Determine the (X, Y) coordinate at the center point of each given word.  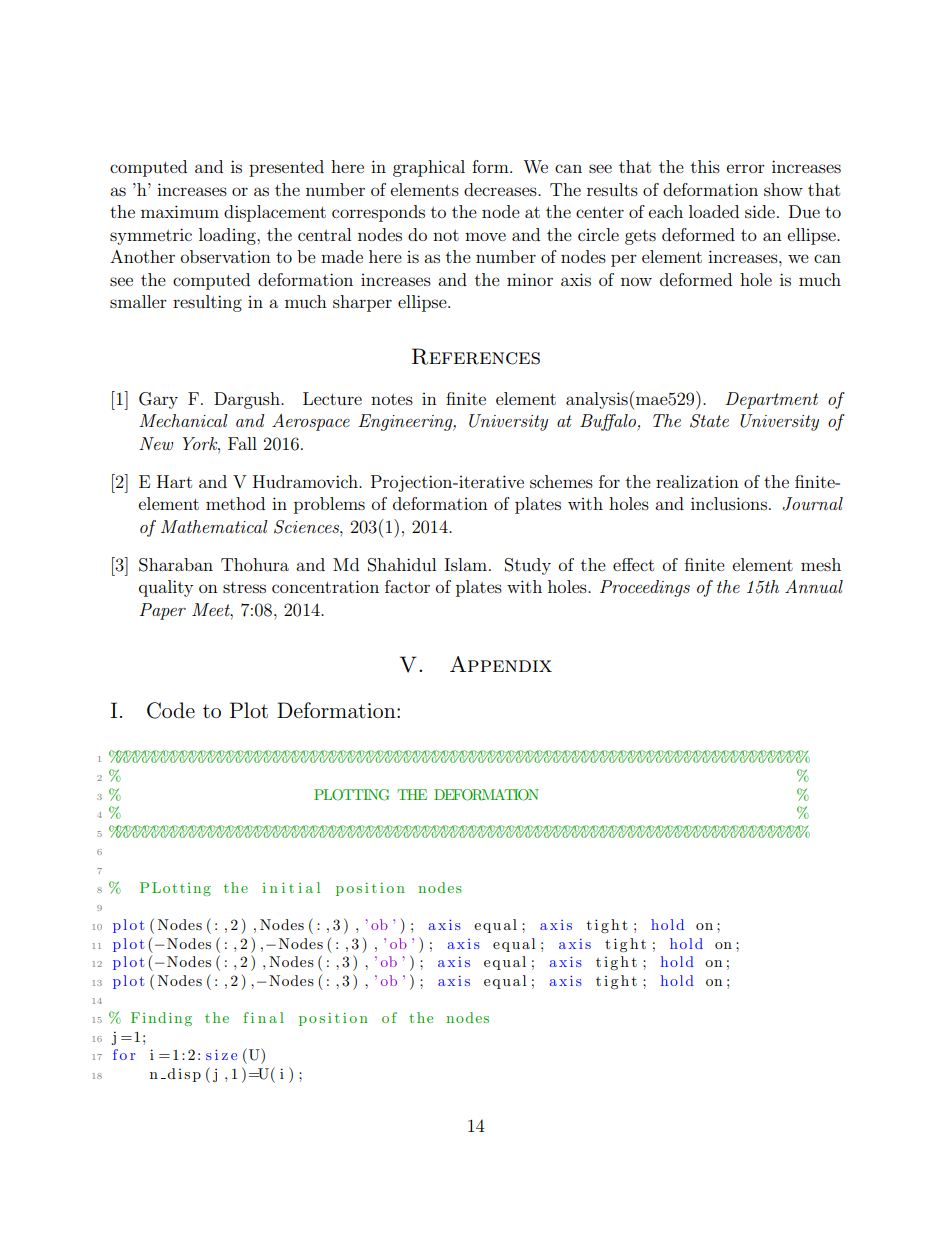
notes (392, 399)
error (746, 168)
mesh (821, 564)
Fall (242, 443)
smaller (138, 301)
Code (171, 710)
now (636, 281)
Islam (465, 564)
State (709, 421)
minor (530, 279)
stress (244, 587)
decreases (501, 189)
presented (286, 168)
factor (407, 586)
